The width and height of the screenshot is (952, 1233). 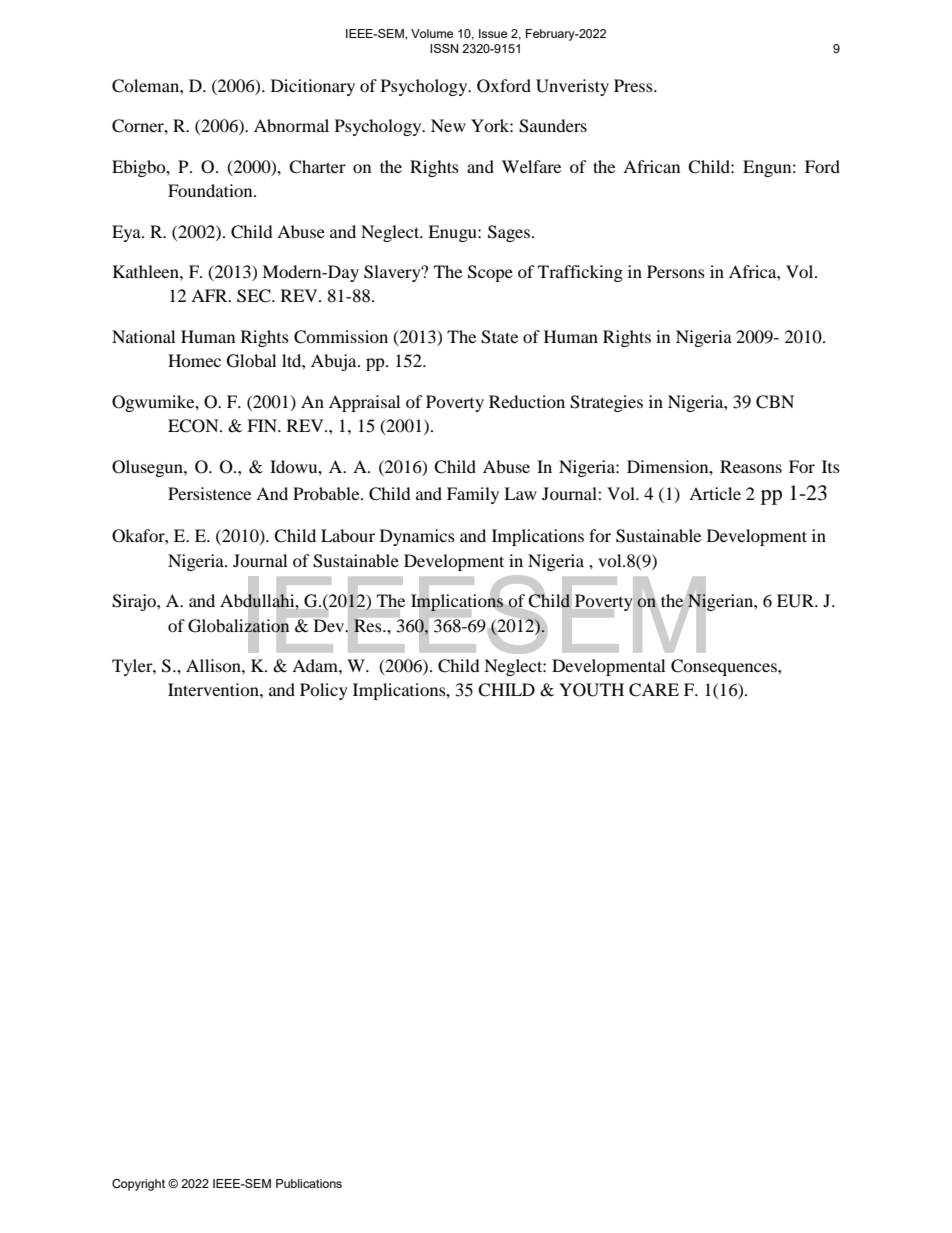 I want to click on Allison, so click(x=214, y=665).
